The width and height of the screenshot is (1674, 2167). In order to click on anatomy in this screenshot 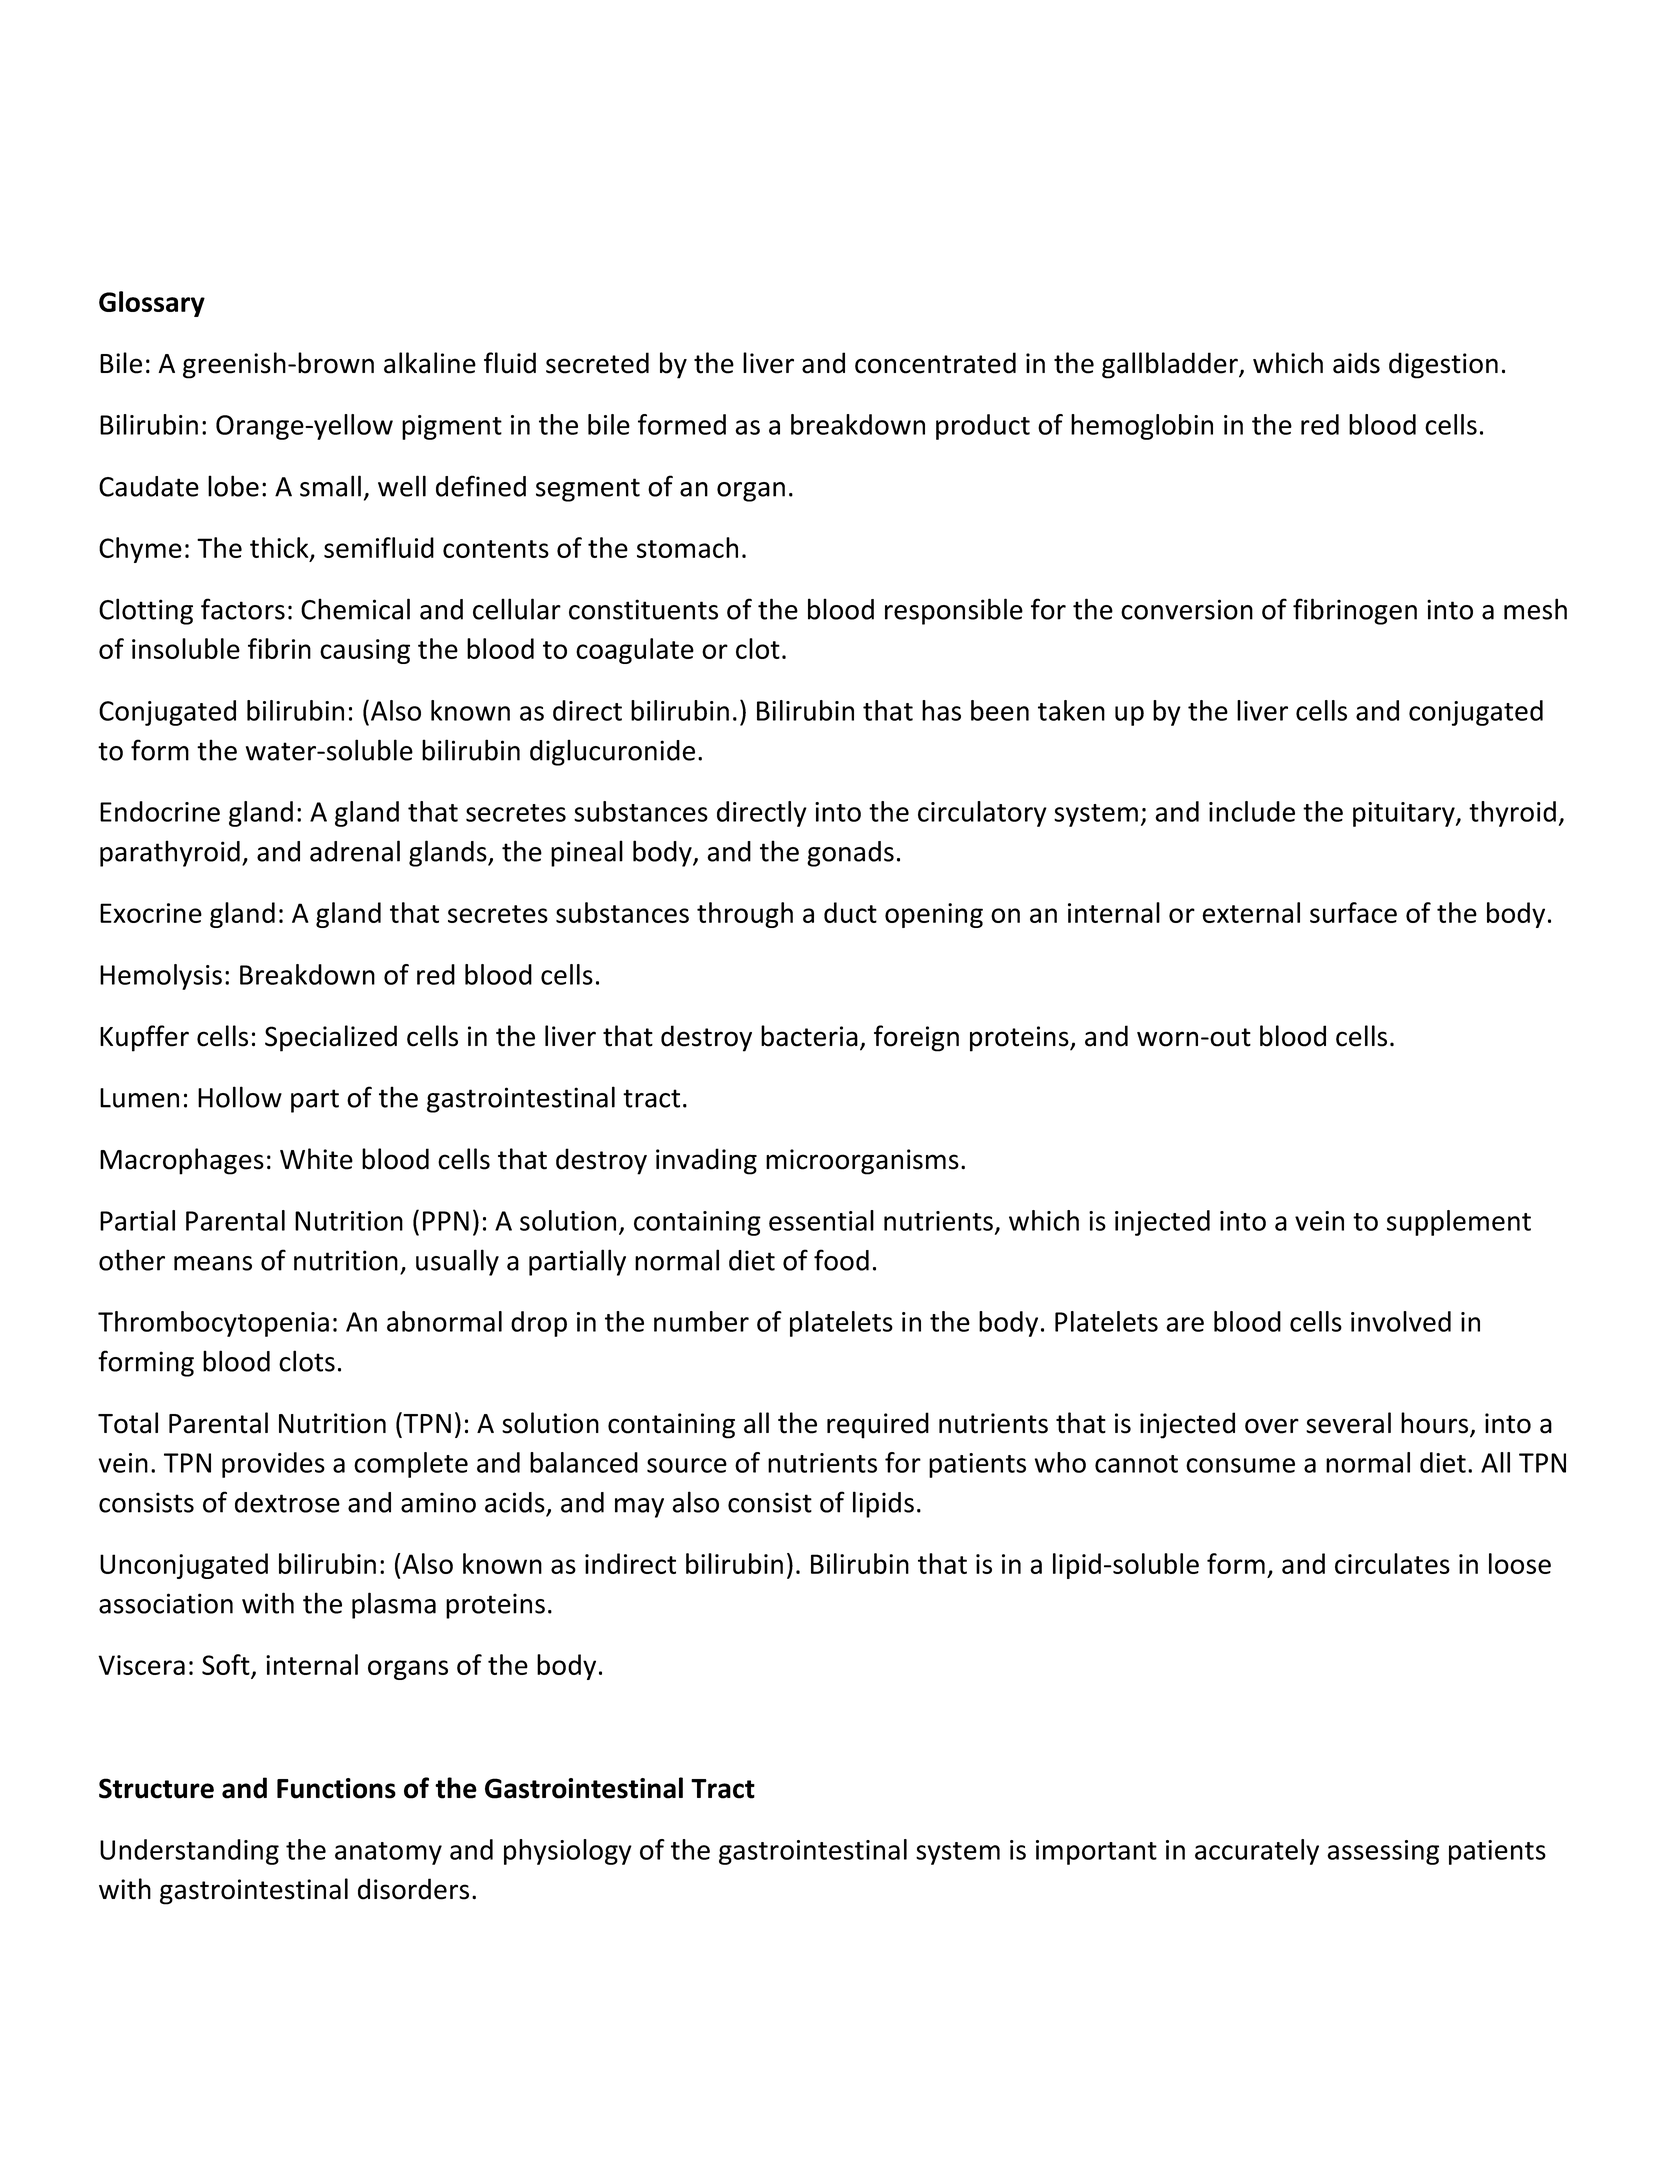, I will do `click(388, 1853)`.
